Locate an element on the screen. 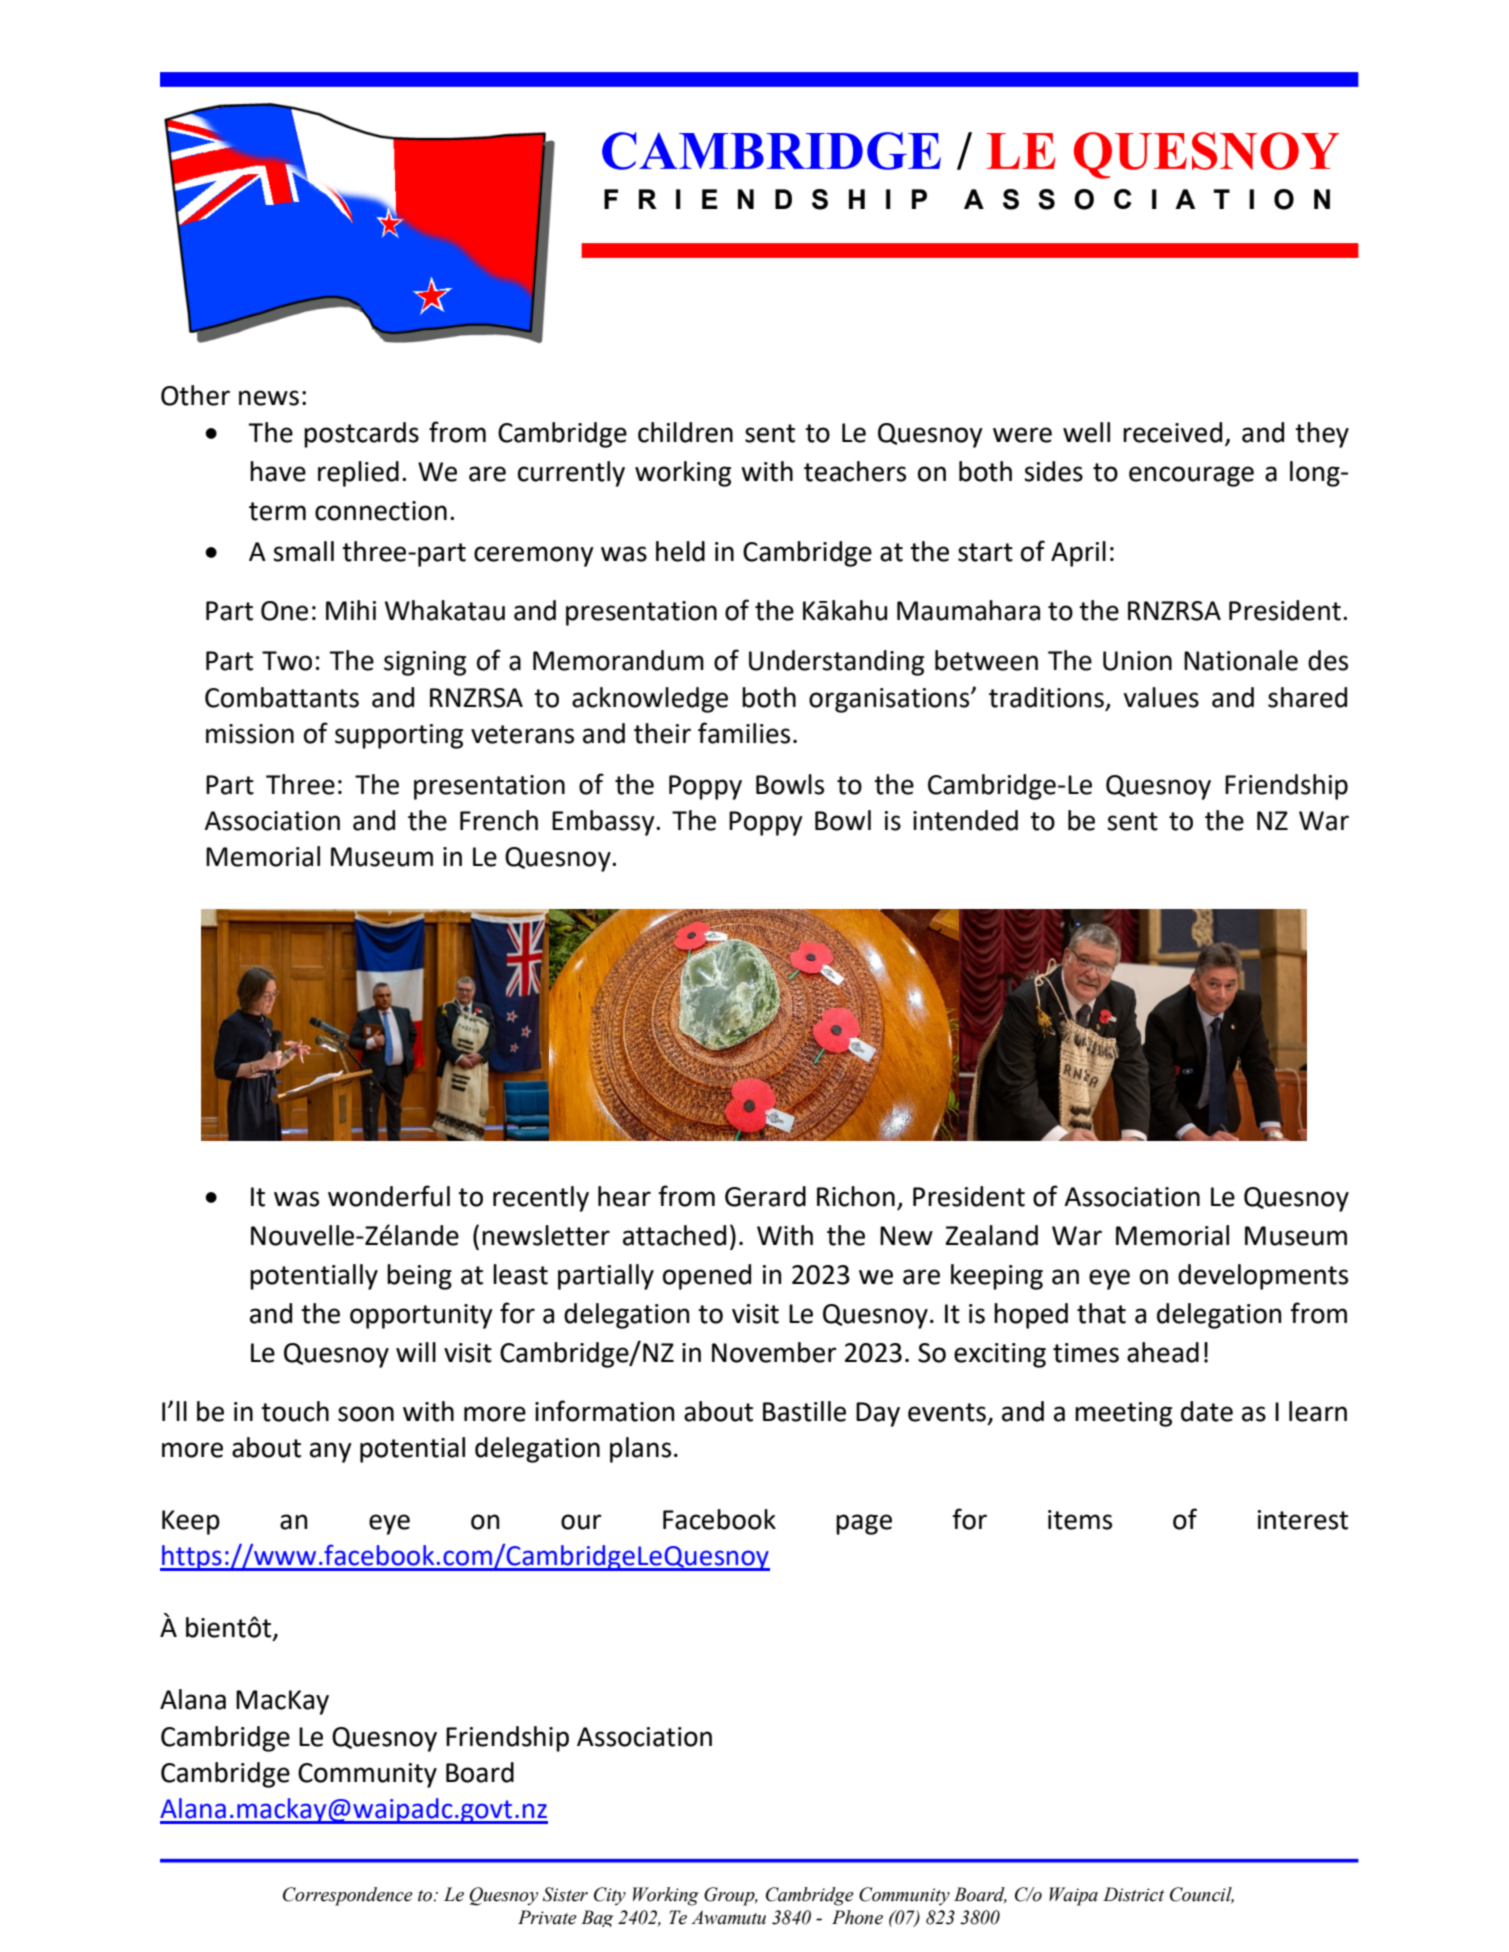  Bastille is located at coordinates (804, 1411).
